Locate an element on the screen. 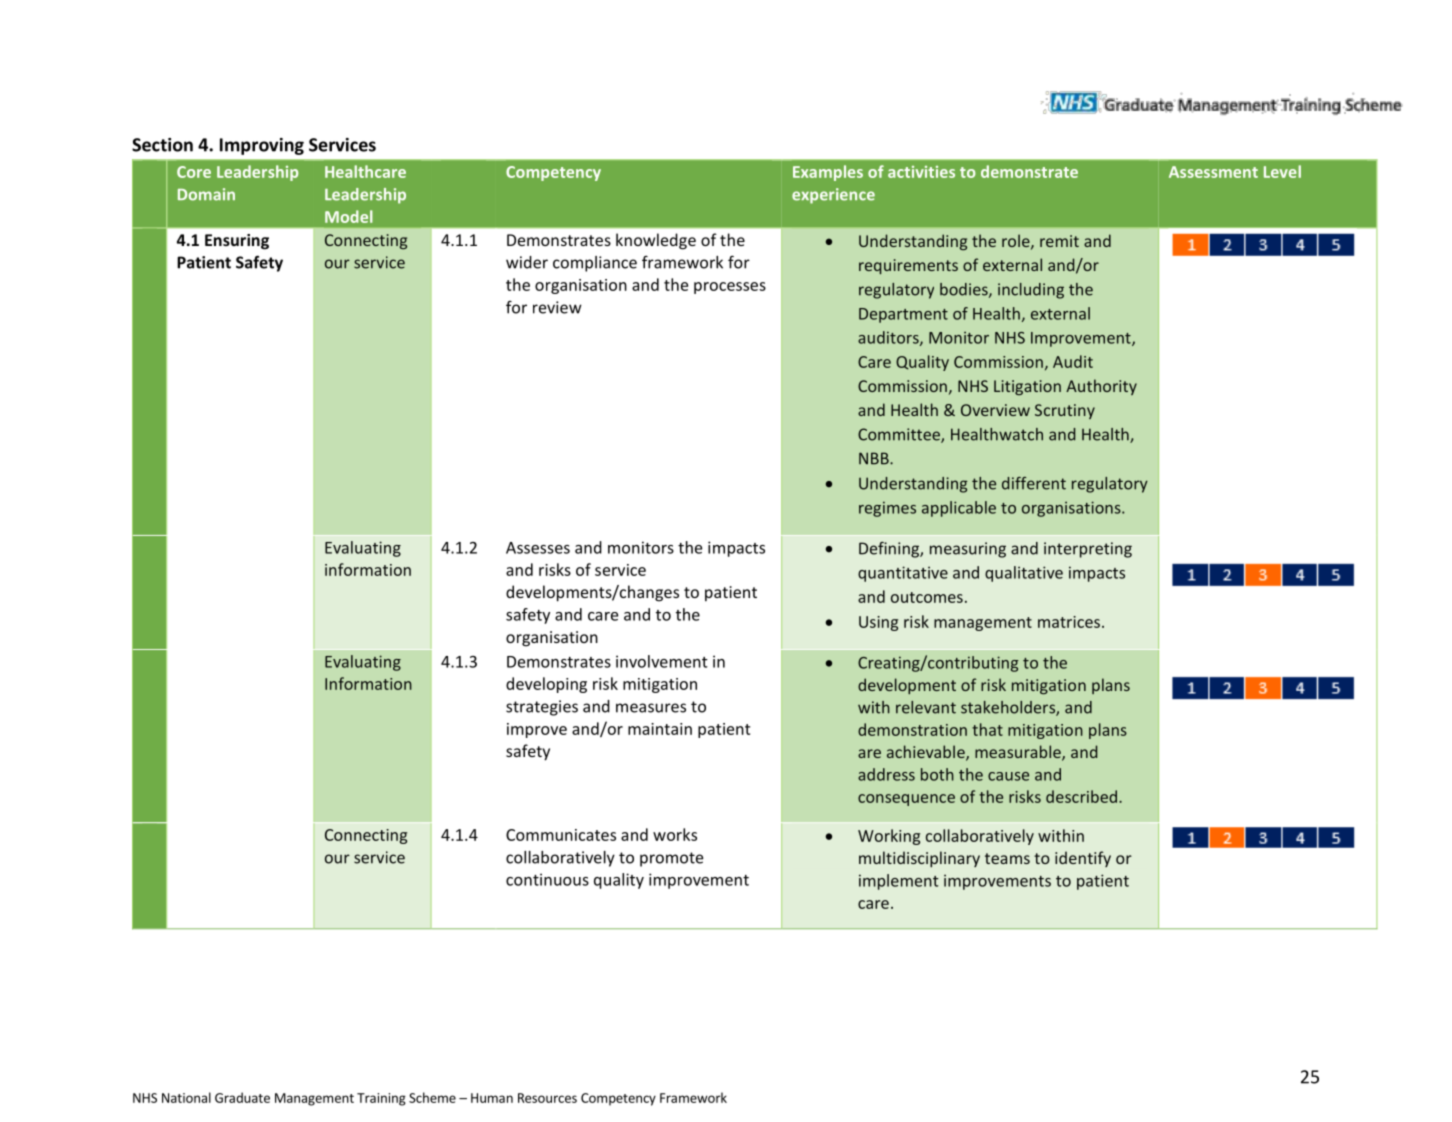  matrices is located at coordinates (1069, 622).
